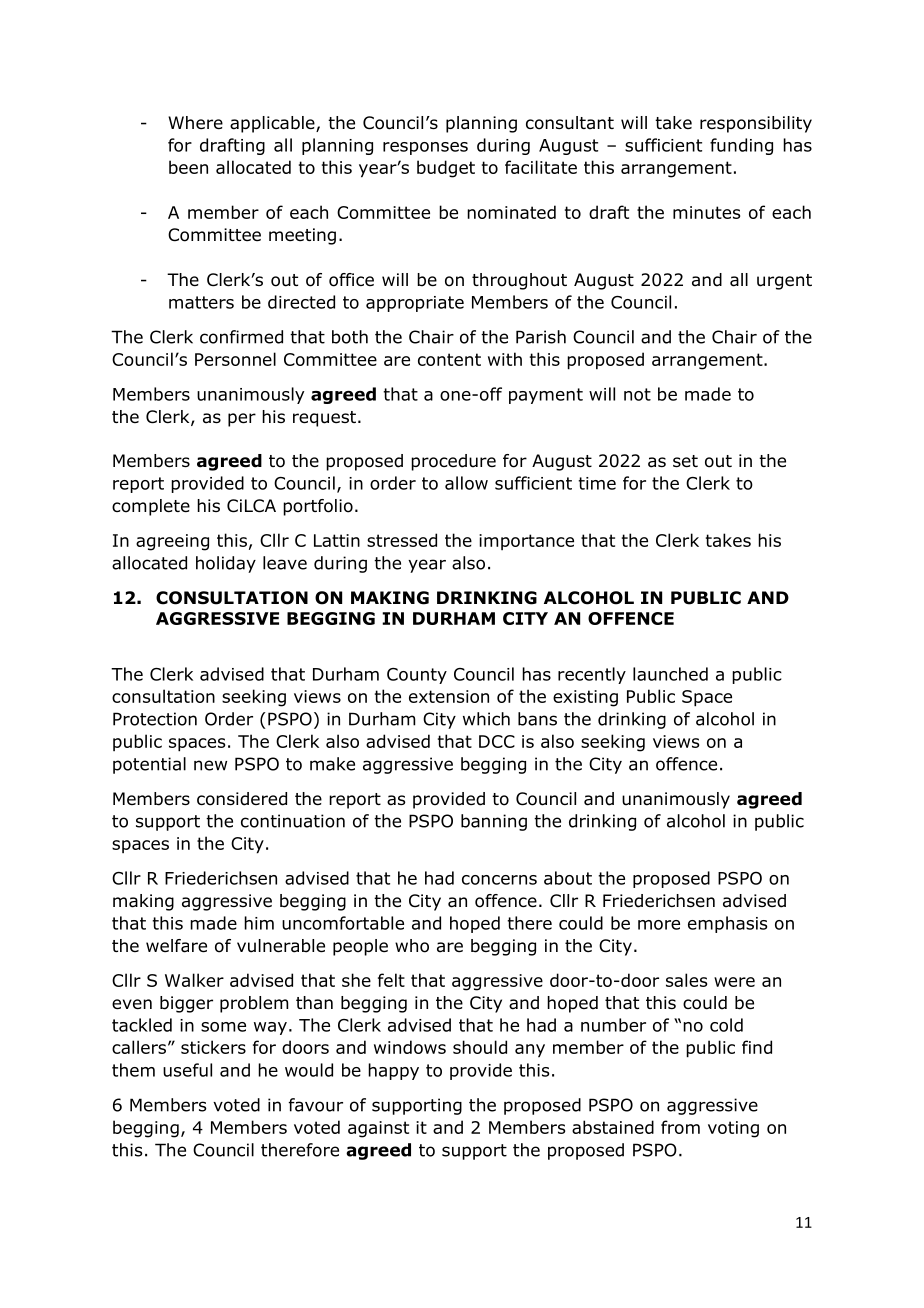 The width and height of the screenshot is (924, 1308). What do you see at coordinates (188, 167) in the screenshot?
I see `been` at bounding box center [188, 167].
